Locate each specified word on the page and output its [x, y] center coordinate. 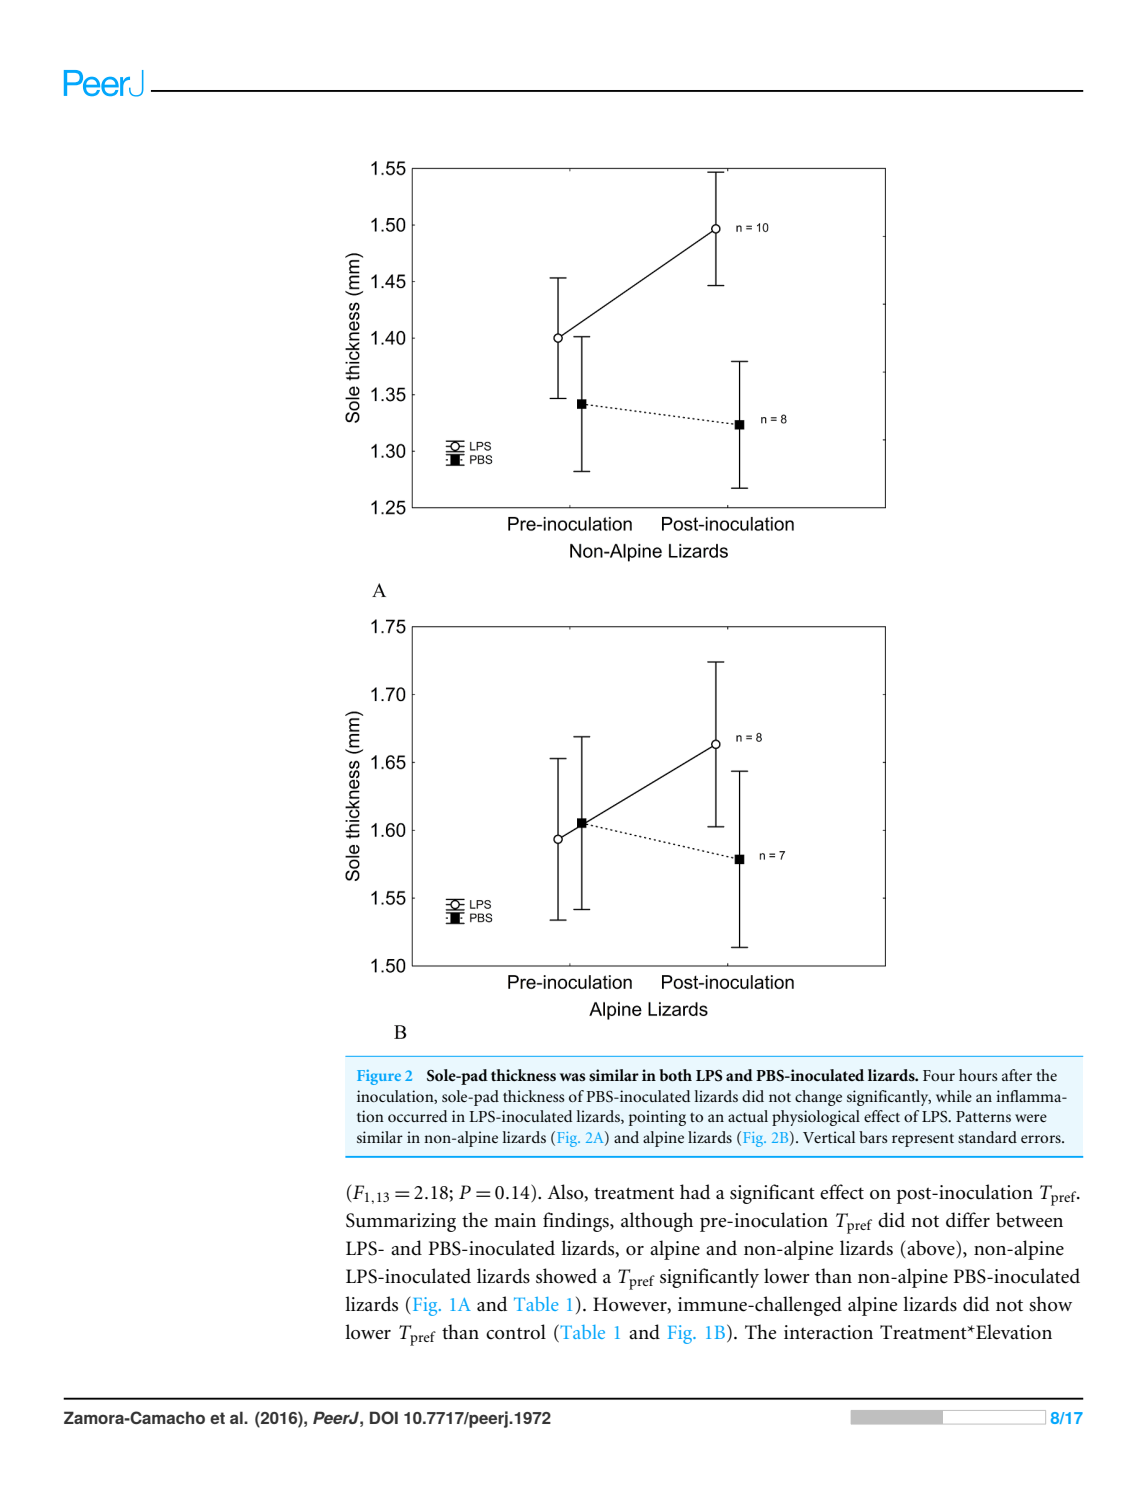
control [516, 1332]
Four [939, 1075]
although [657, 1222]
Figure [379, 1077]
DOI [384, 1417]
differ [968, 1220]
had [695, 1192]
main [515, 1220]
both [675, 1075]
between [1029, 1220]
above [931, 1249]
